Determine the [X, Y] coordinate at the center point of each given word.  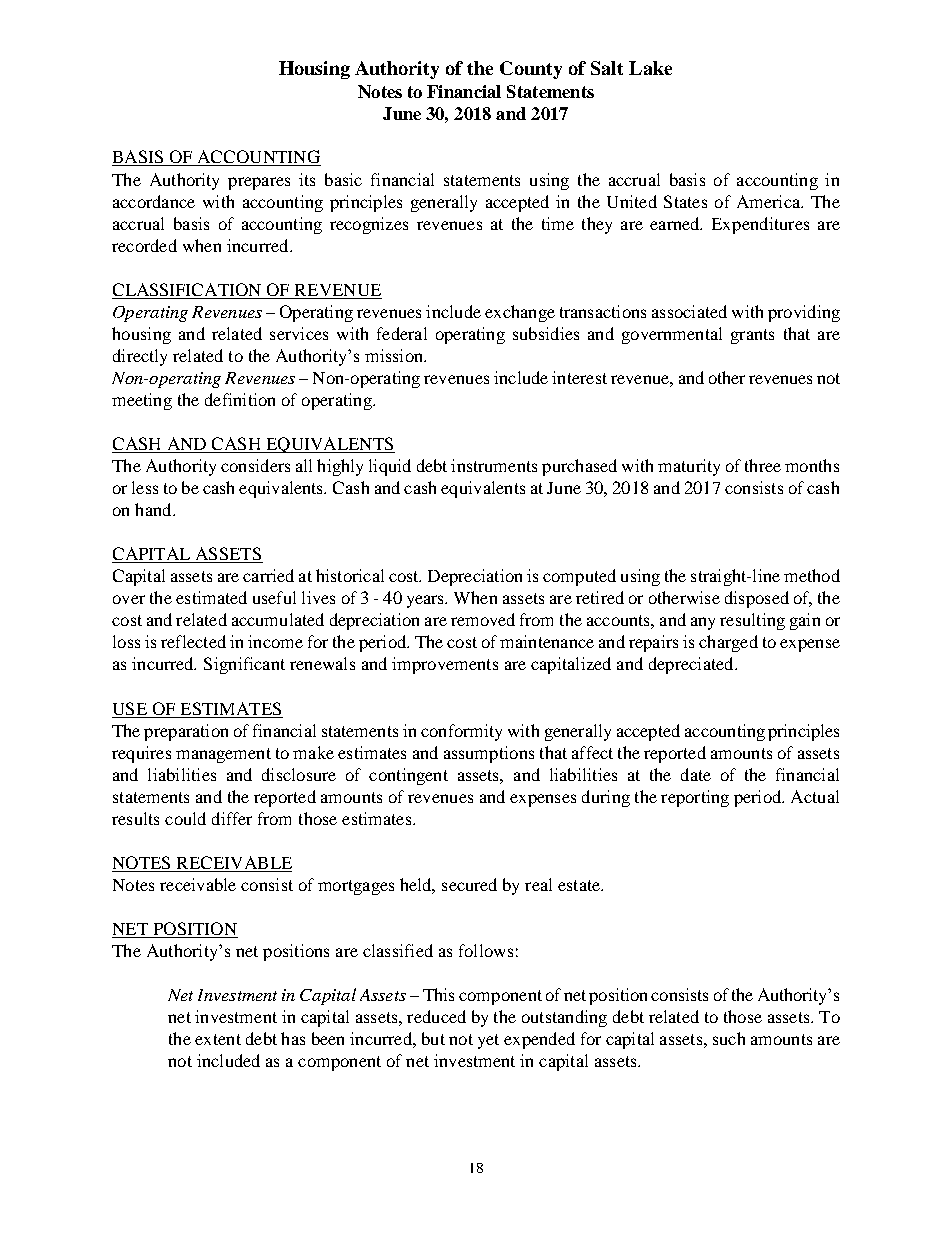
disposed [757, 599]
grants [752, 336]
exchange [520, 313]
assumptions [489, 754]
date [696, 774]
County [531, 70]
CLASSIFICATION [187, 289]
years [426, 601]
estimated [211, 597]
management [223, 755]
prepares [259, 183]
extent [218, 1039]
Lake [650, 68]
